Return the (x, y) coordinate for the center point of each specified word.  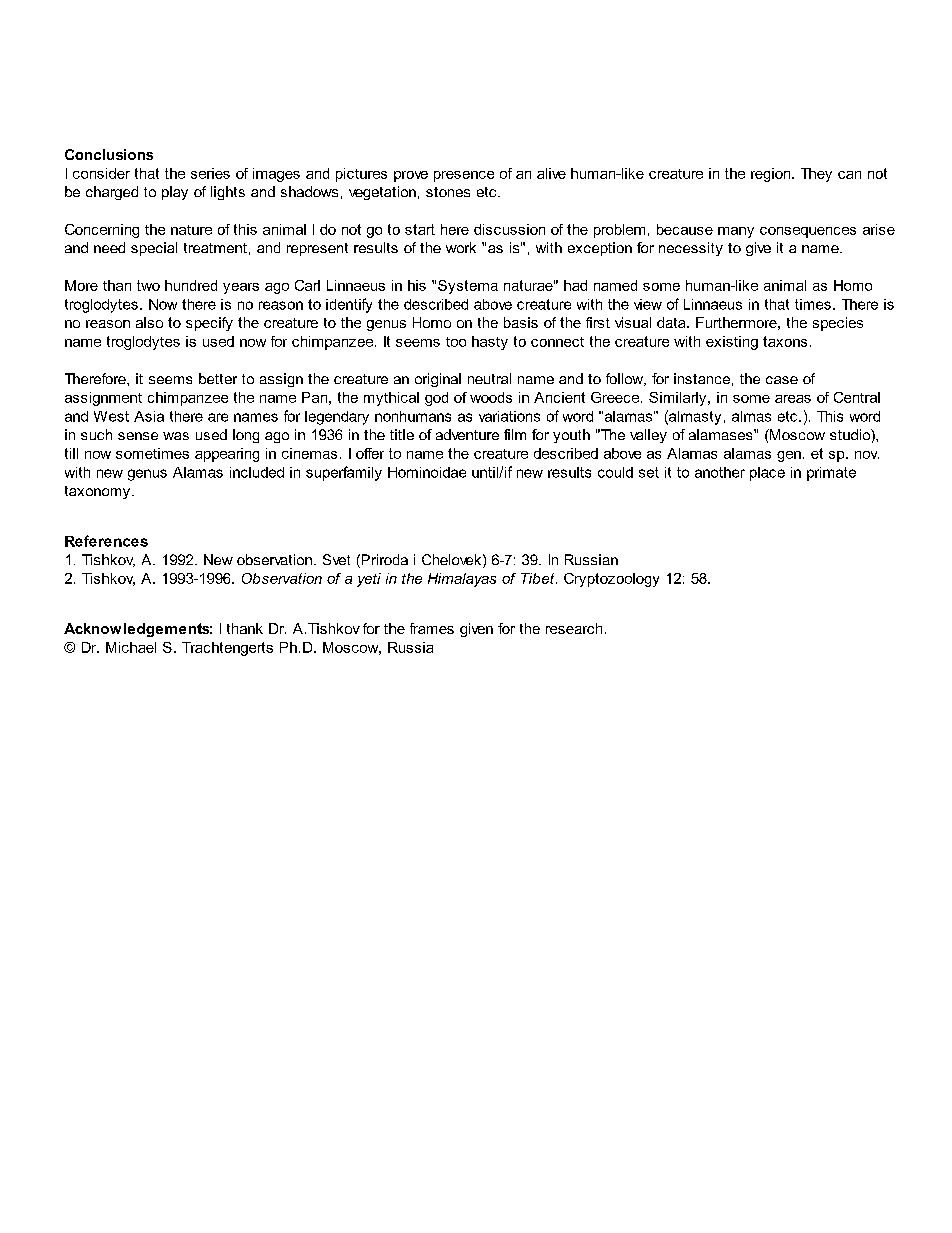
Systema (468, 287)
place (767, 474)
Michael (131, 647)
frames (432, 628)
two (148, 285)
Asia (149, 416)
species (838, 324)
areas (793, 399)
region (772, 175)
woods (491, 397)
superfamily (344, 473)
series (210, 173)
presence (464, 176)
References (106, 541)
